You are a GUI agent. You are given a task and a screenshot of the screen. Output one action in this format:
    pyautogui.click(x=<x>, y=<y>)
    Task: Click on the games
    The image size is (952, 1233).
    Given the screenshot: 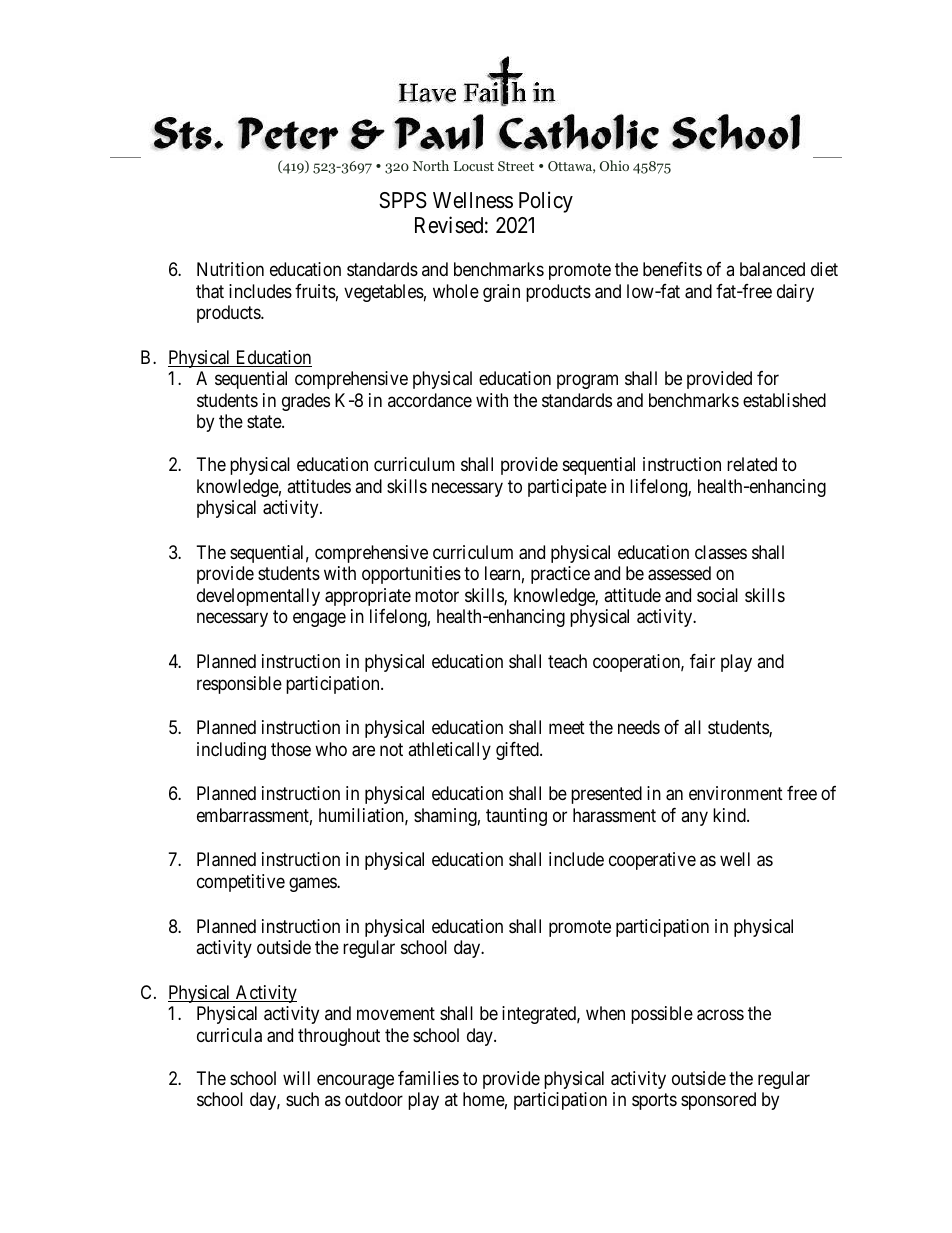 What is the action you would take?
    pyautogui.click(x=313, y=884)
